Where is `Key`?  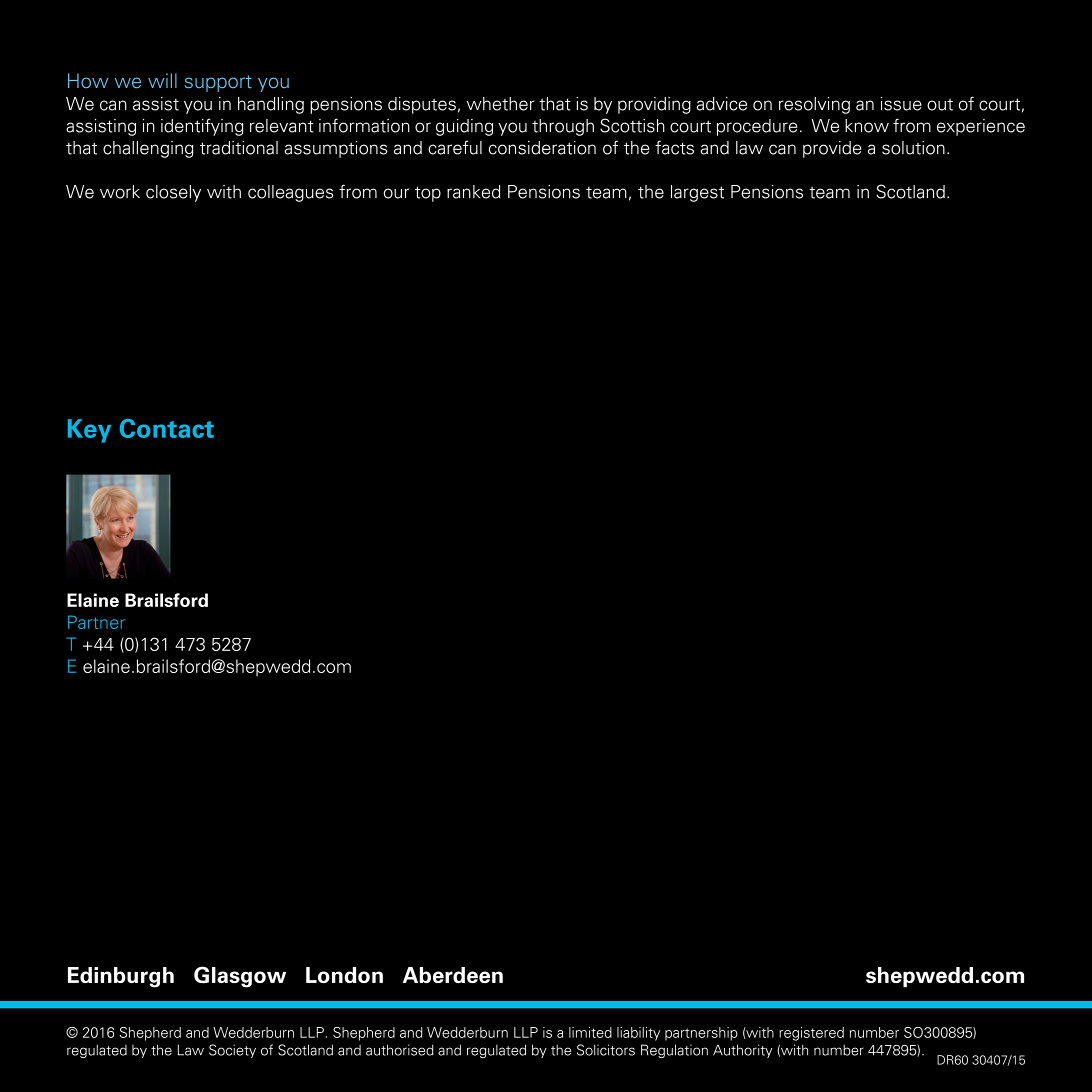 Key is located at coordinates (89, 431).
